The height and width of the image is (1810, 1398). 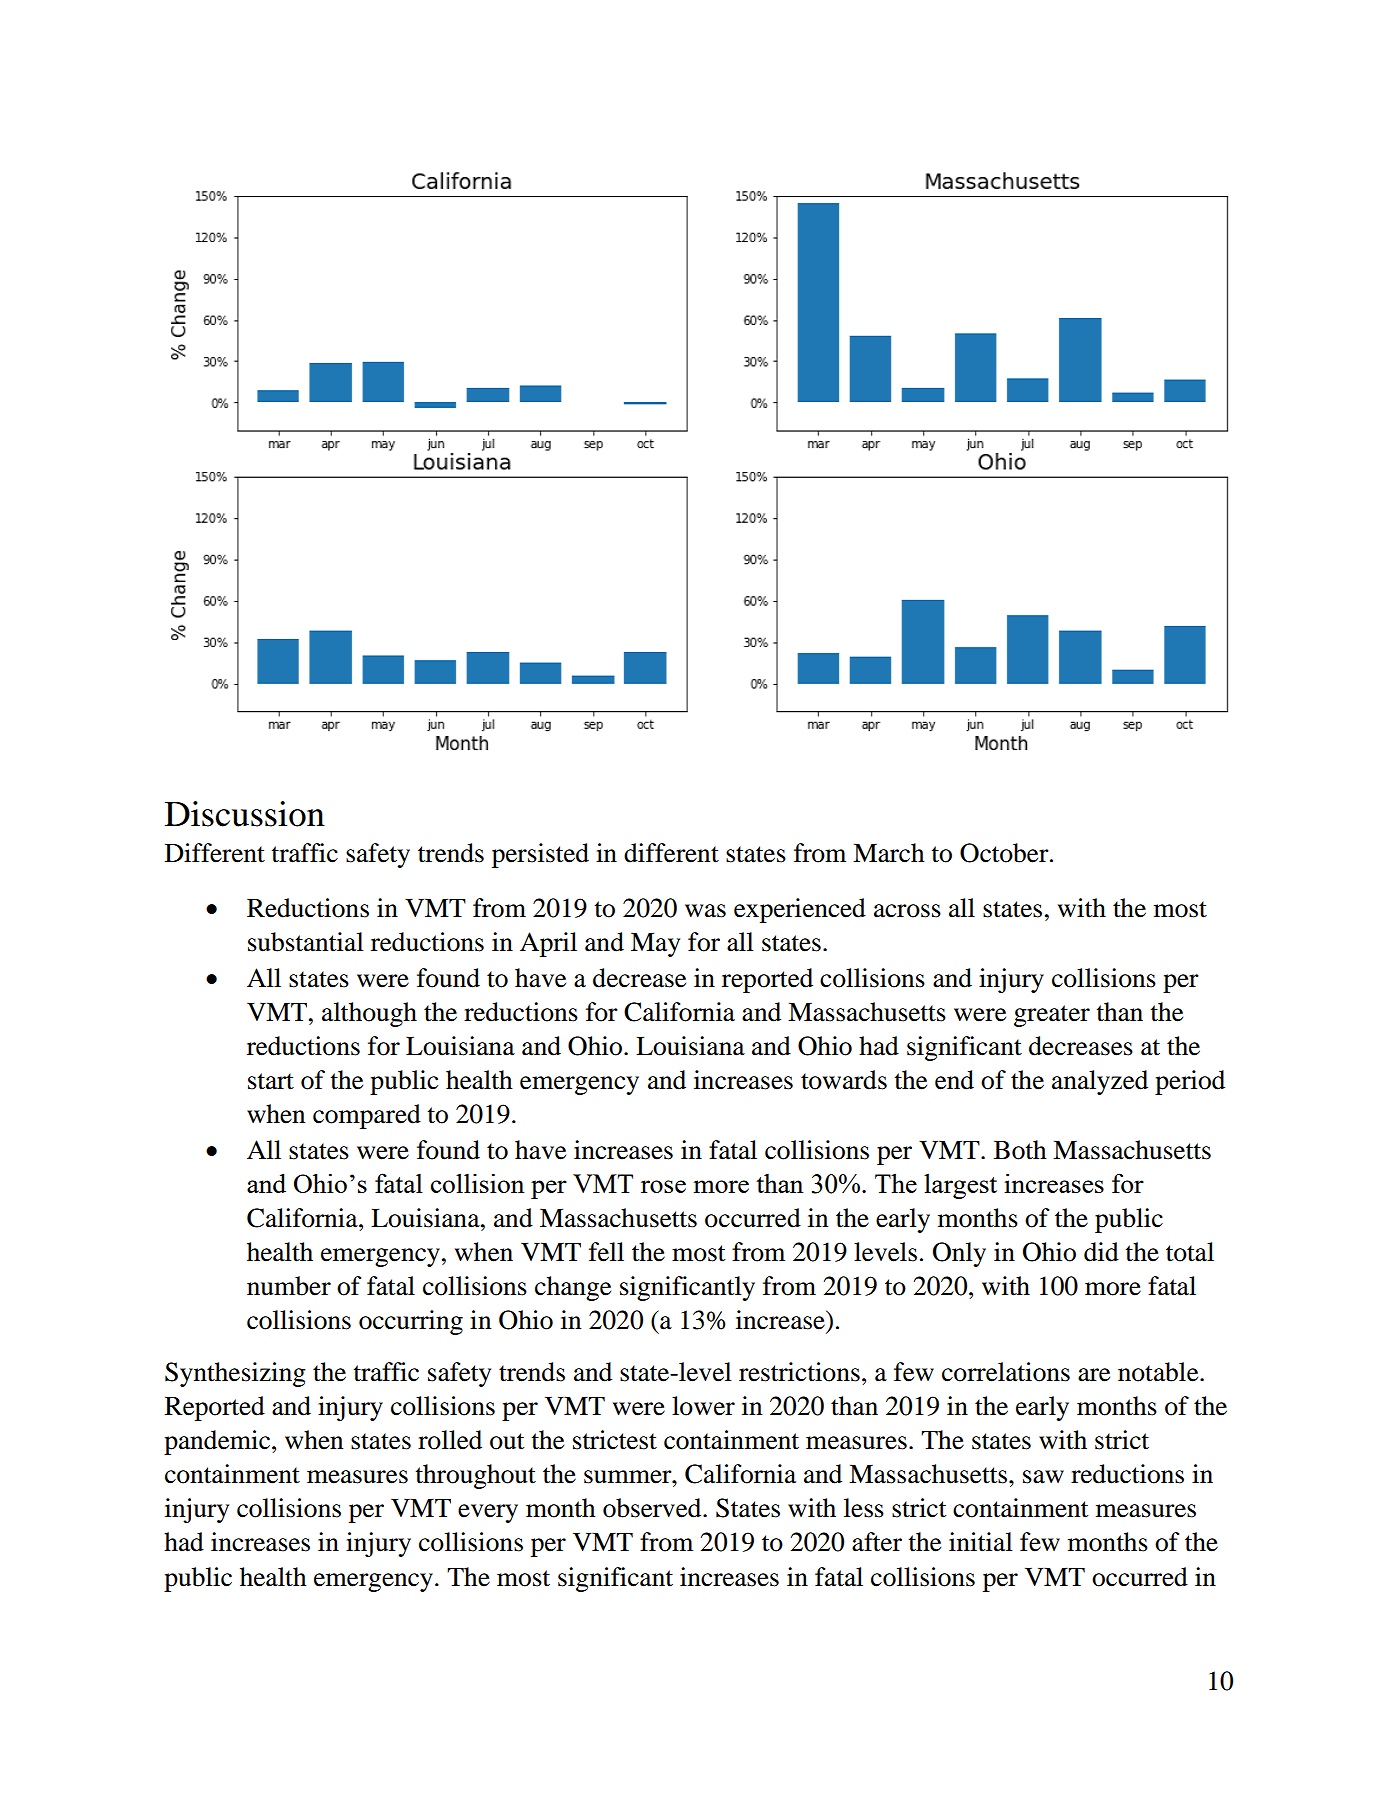 I want to click on observed, so click(x=653, y=1508).
